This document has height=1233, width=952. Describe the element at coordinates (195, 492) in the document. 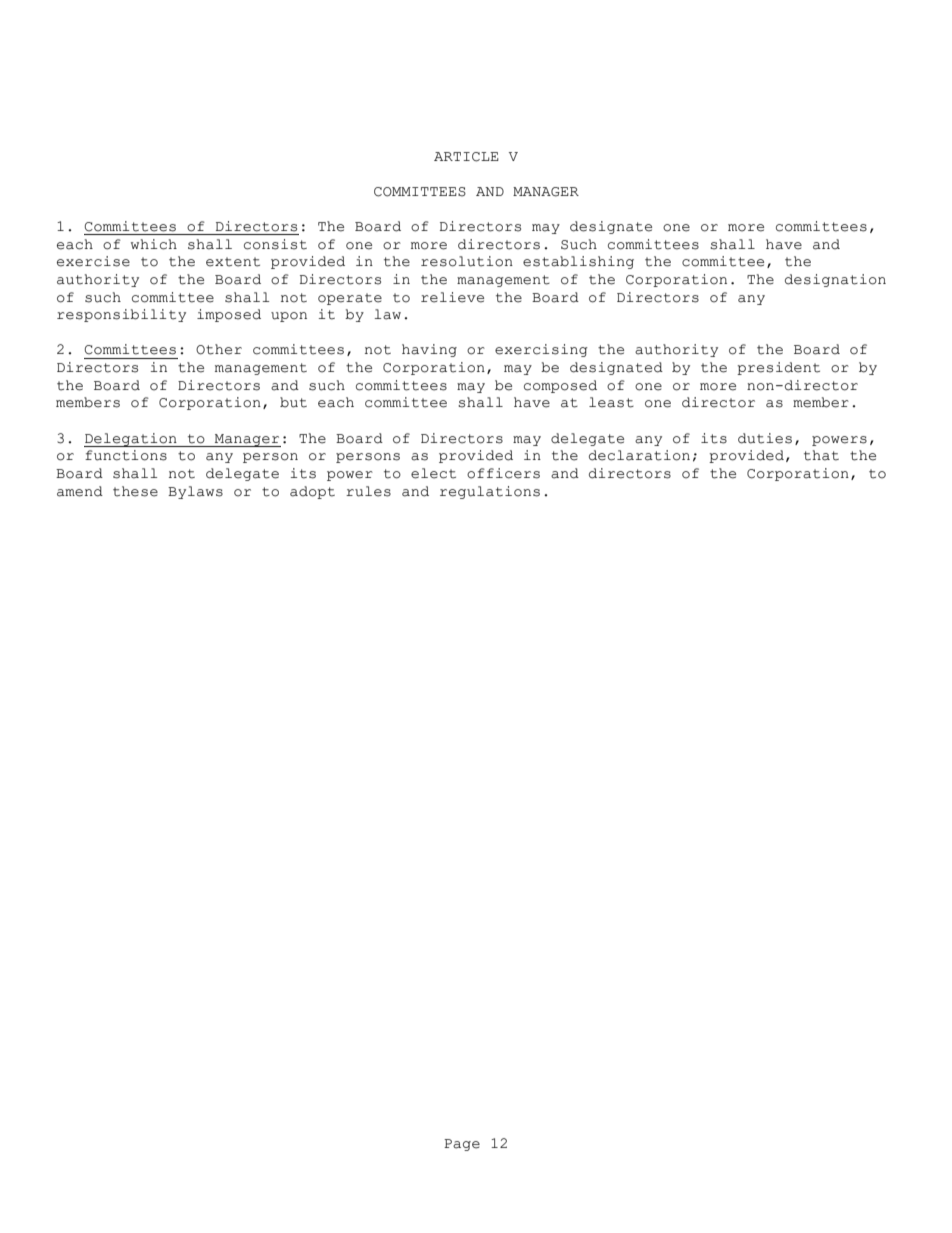

I see `Bylaws` at that location.
